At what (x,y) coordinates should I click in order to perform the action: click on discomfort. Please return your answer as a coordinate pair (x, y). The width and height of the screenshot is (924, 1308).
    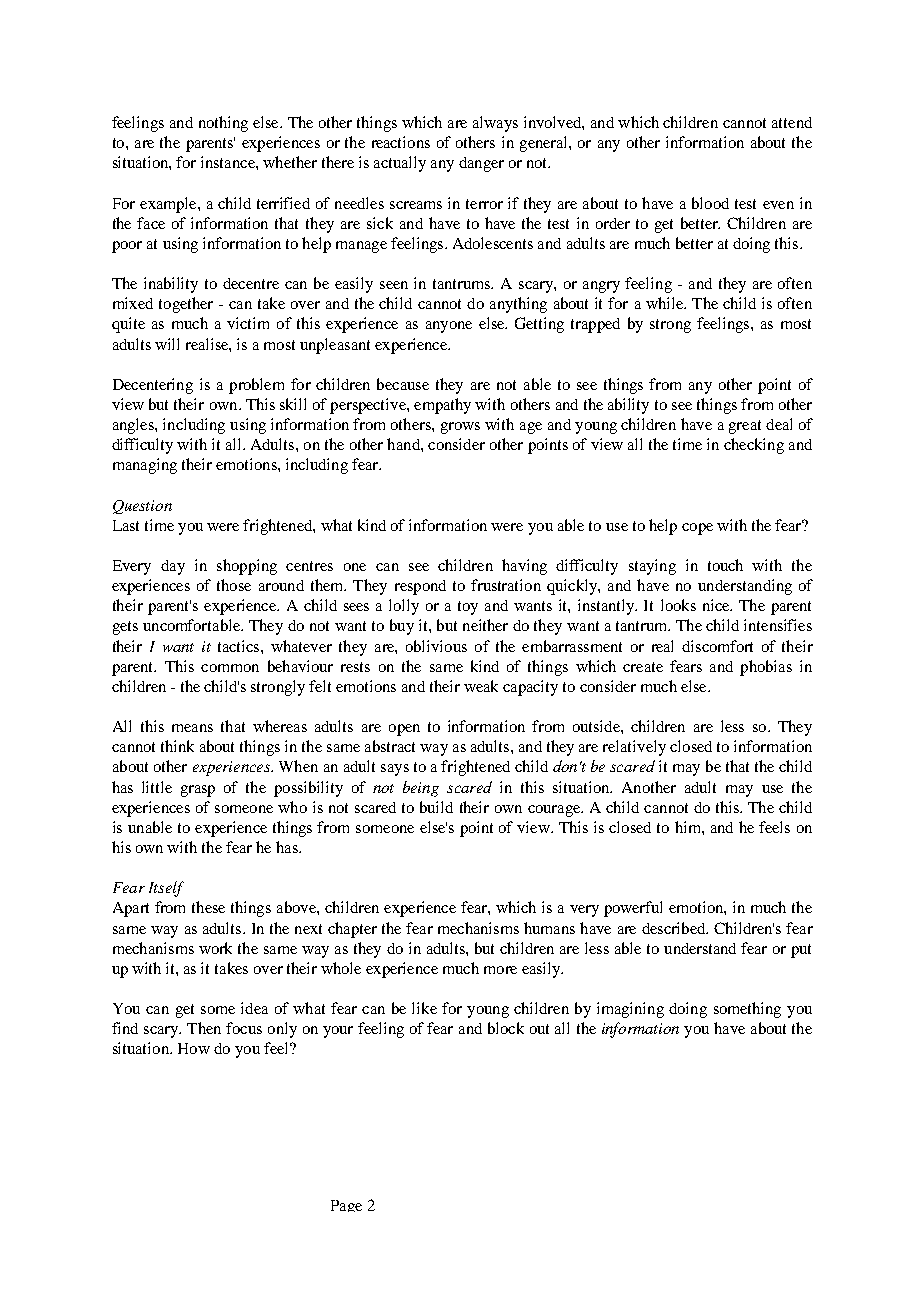
    Looking at the image, I should click on (717, 646).
